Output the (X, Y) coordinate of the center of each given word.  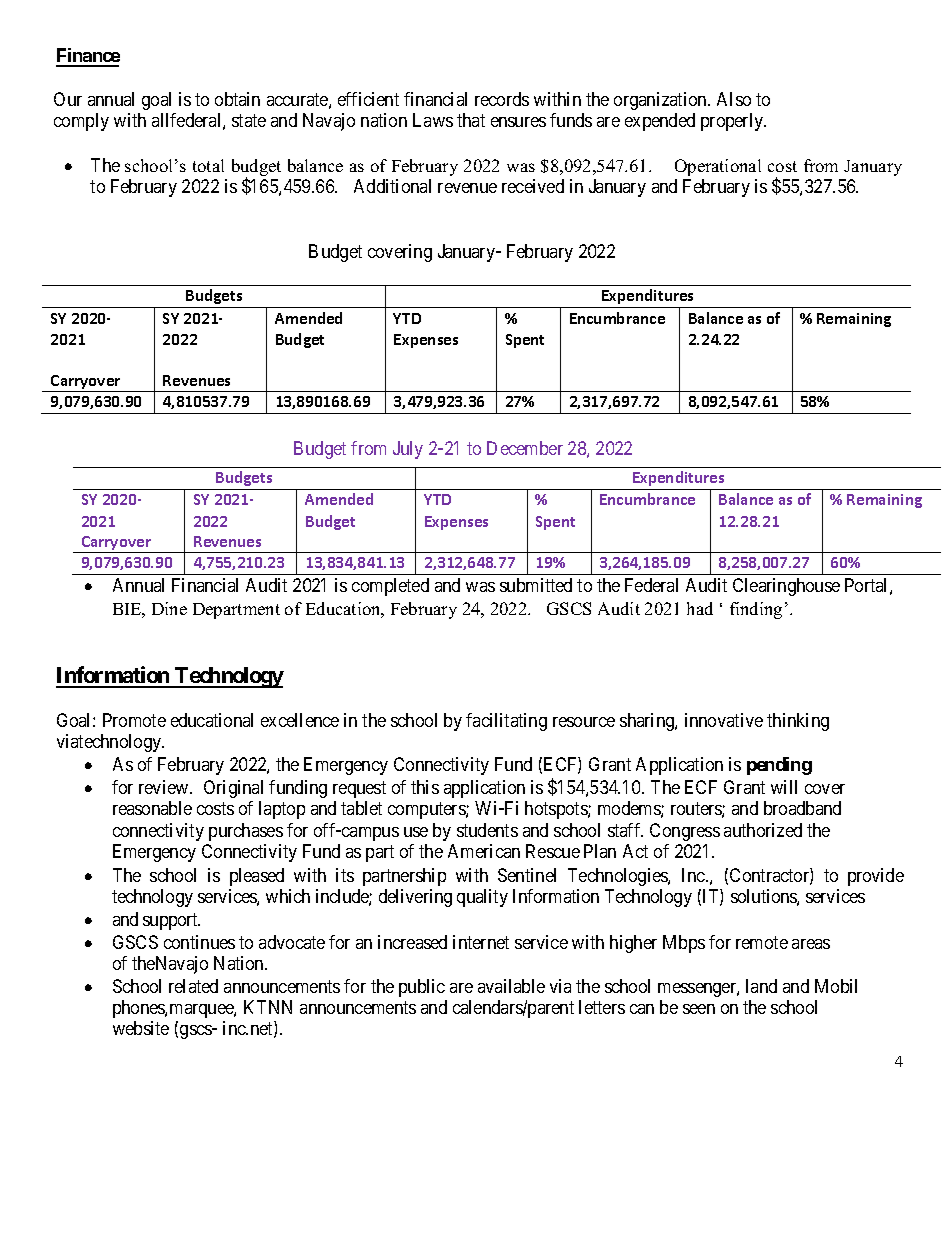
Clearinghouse (786, 587)
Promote (134, 720)
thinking (798, 722)
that (471, 120)
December (525, 448)
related (193, 986)
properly (733, 122)
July (408, 450)
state (249, 121)
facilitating (506, 722)
